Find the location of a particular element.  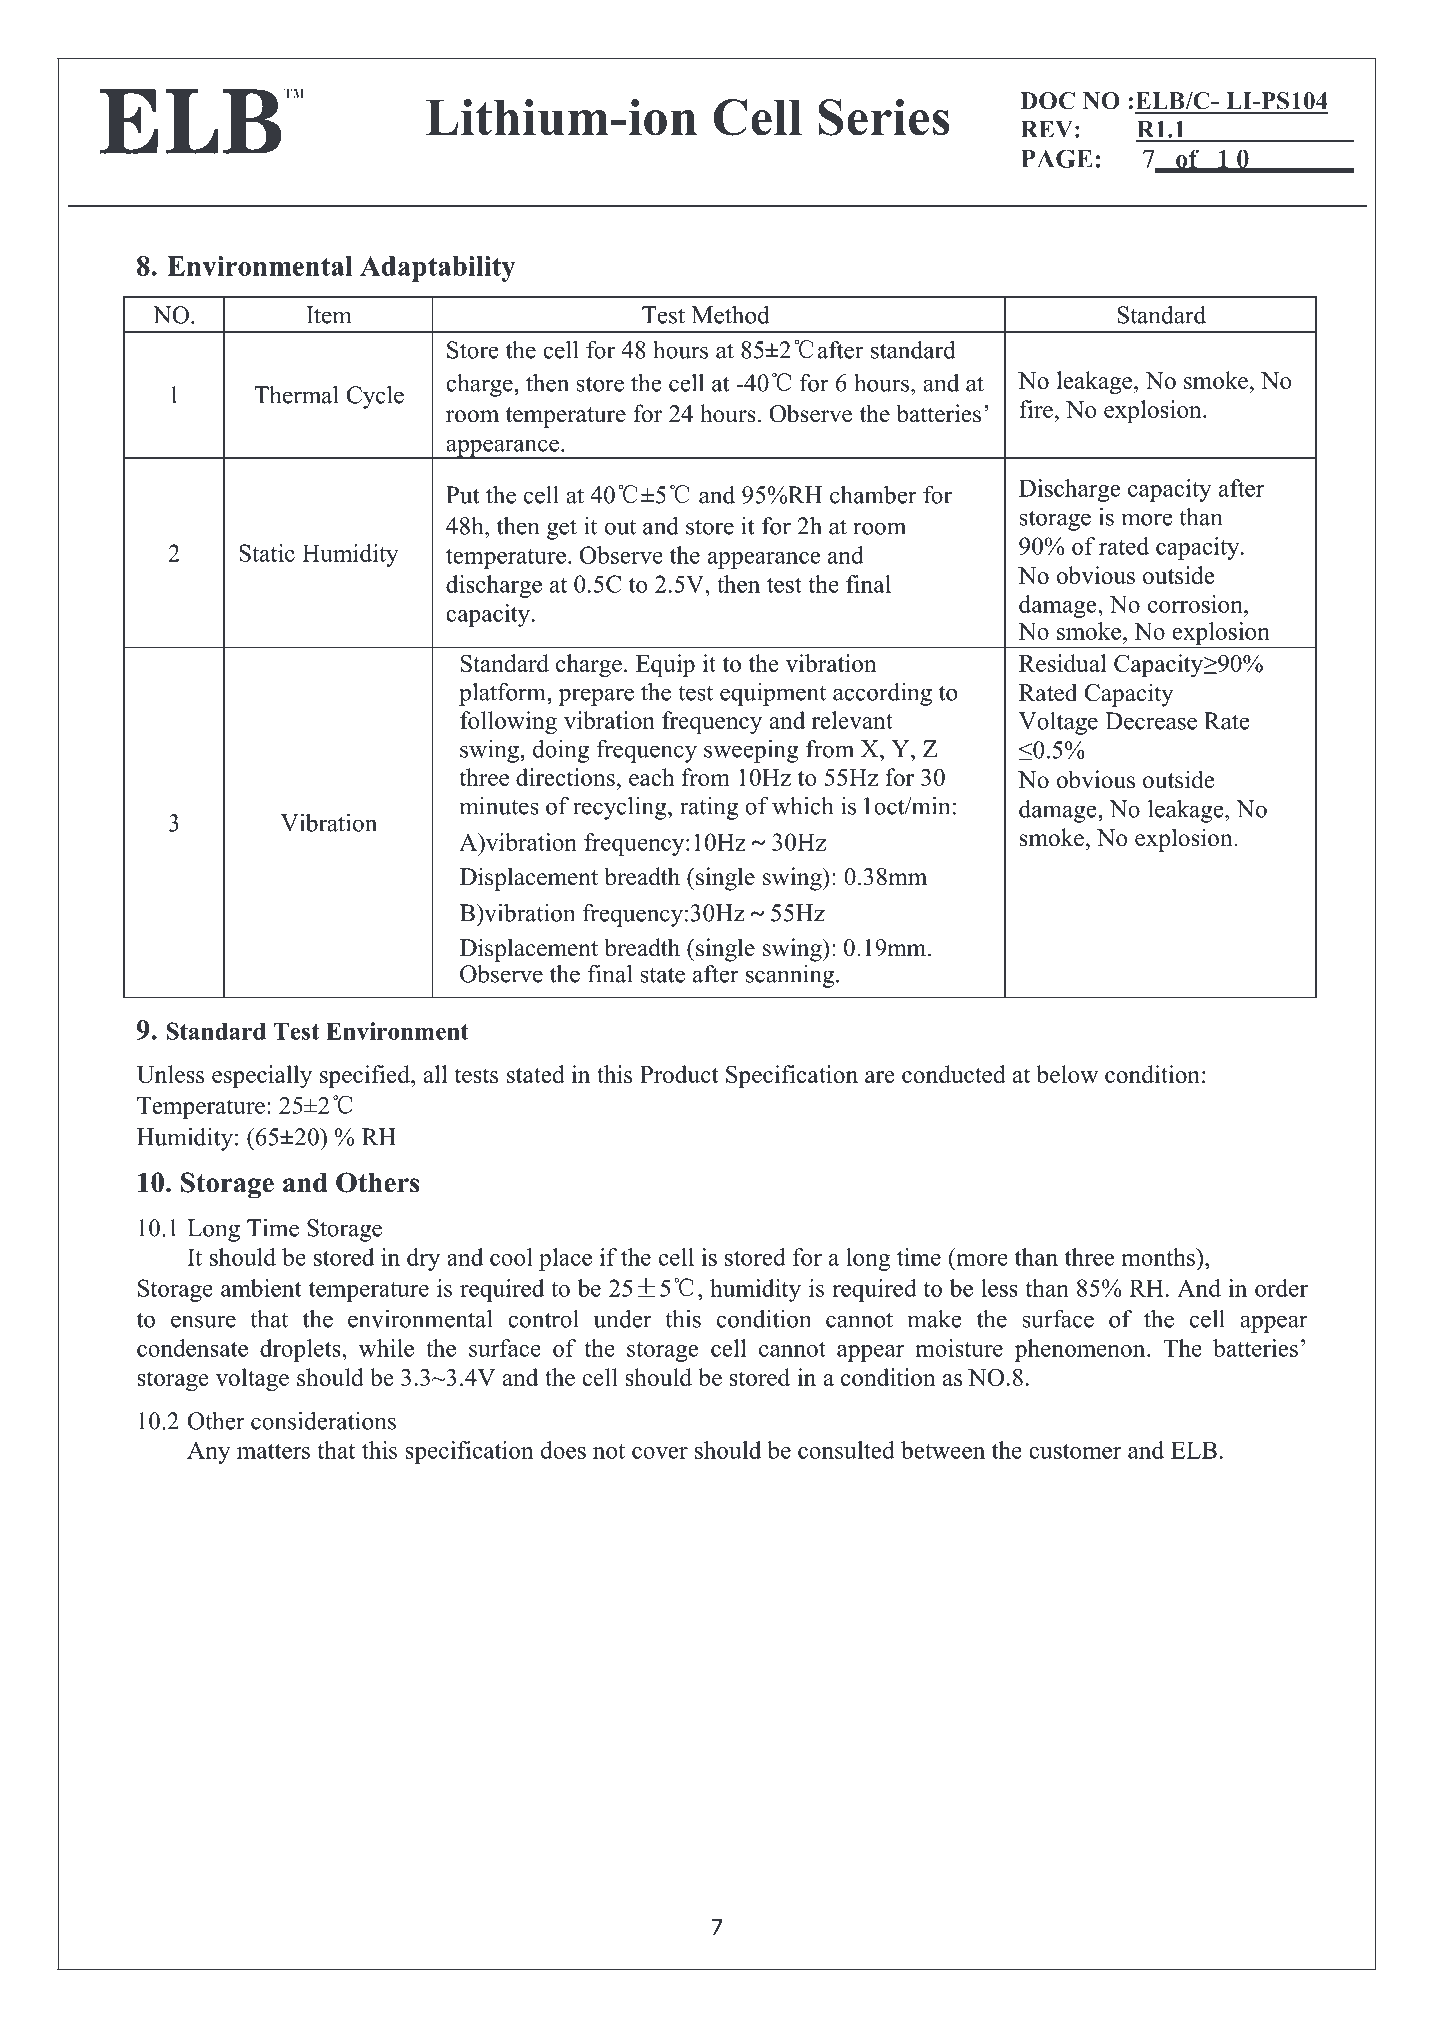

cover is located at coordinates (660, 1453).
